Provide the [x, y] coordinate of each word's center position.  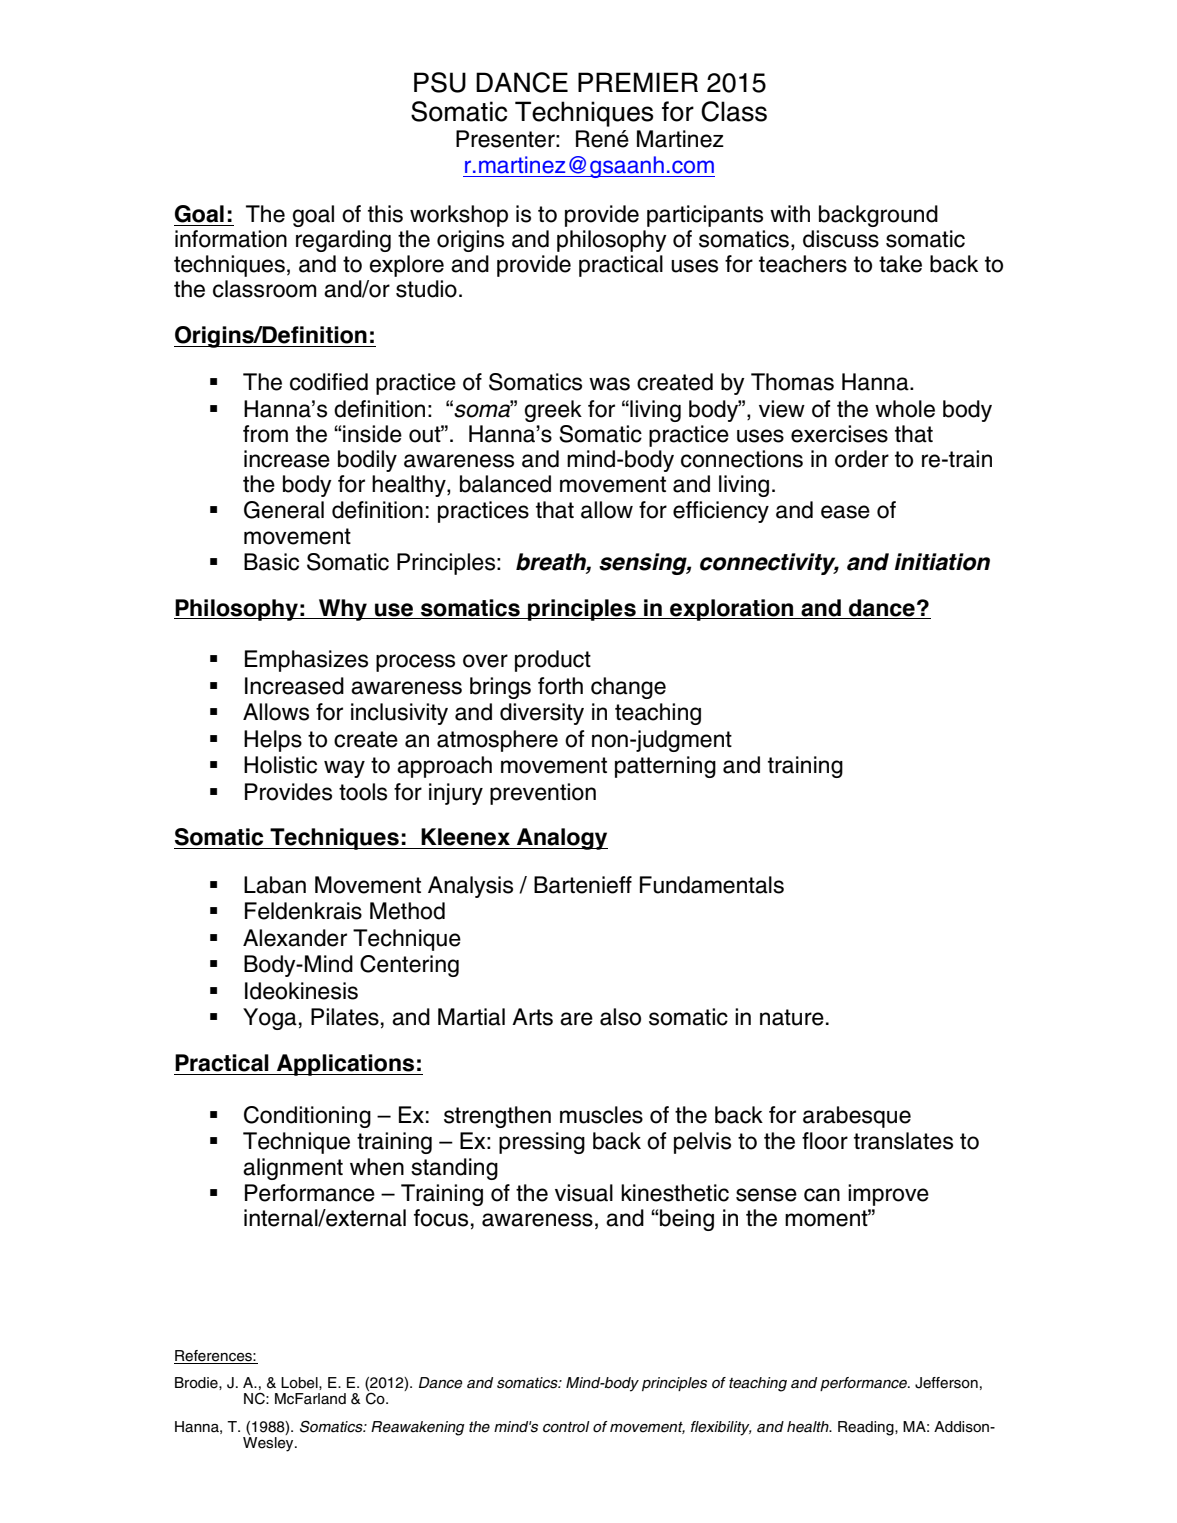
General [284, 510]
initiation [942, 562]
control [566, 1427]
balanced [505, 484]
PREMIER [638, 82]
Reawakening [418, 1428]
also [620, 1017]
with [790, 213]
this [385, 214]
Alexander [295, 938]
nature [792, 1017]
